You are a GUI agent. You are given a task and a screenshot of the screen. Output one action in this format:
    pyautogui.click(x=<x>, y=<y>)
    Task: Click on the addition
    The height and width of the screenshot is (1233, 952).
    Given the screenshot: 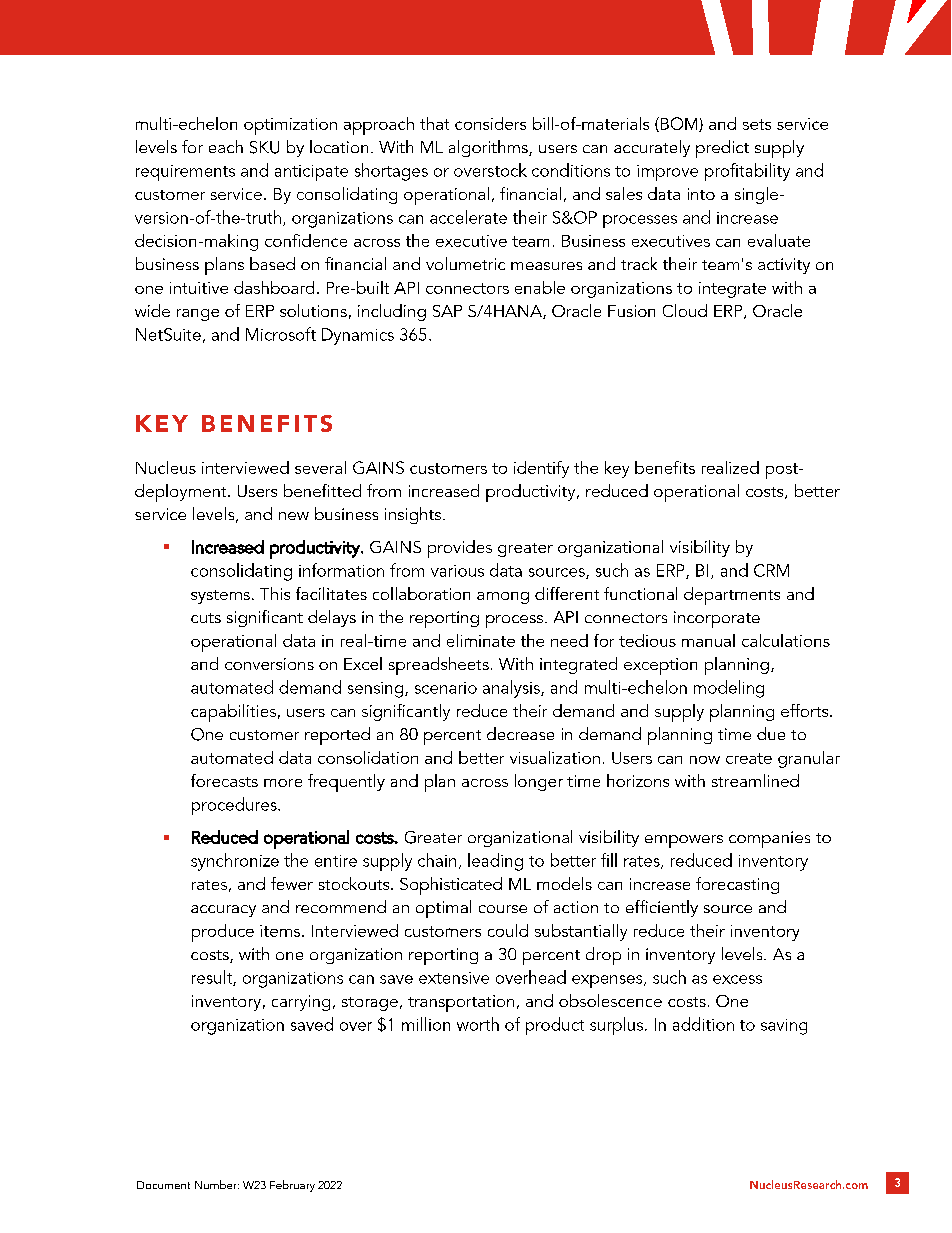 What is the action you would take?
    pyautogui.click(x=703, y=1024)
